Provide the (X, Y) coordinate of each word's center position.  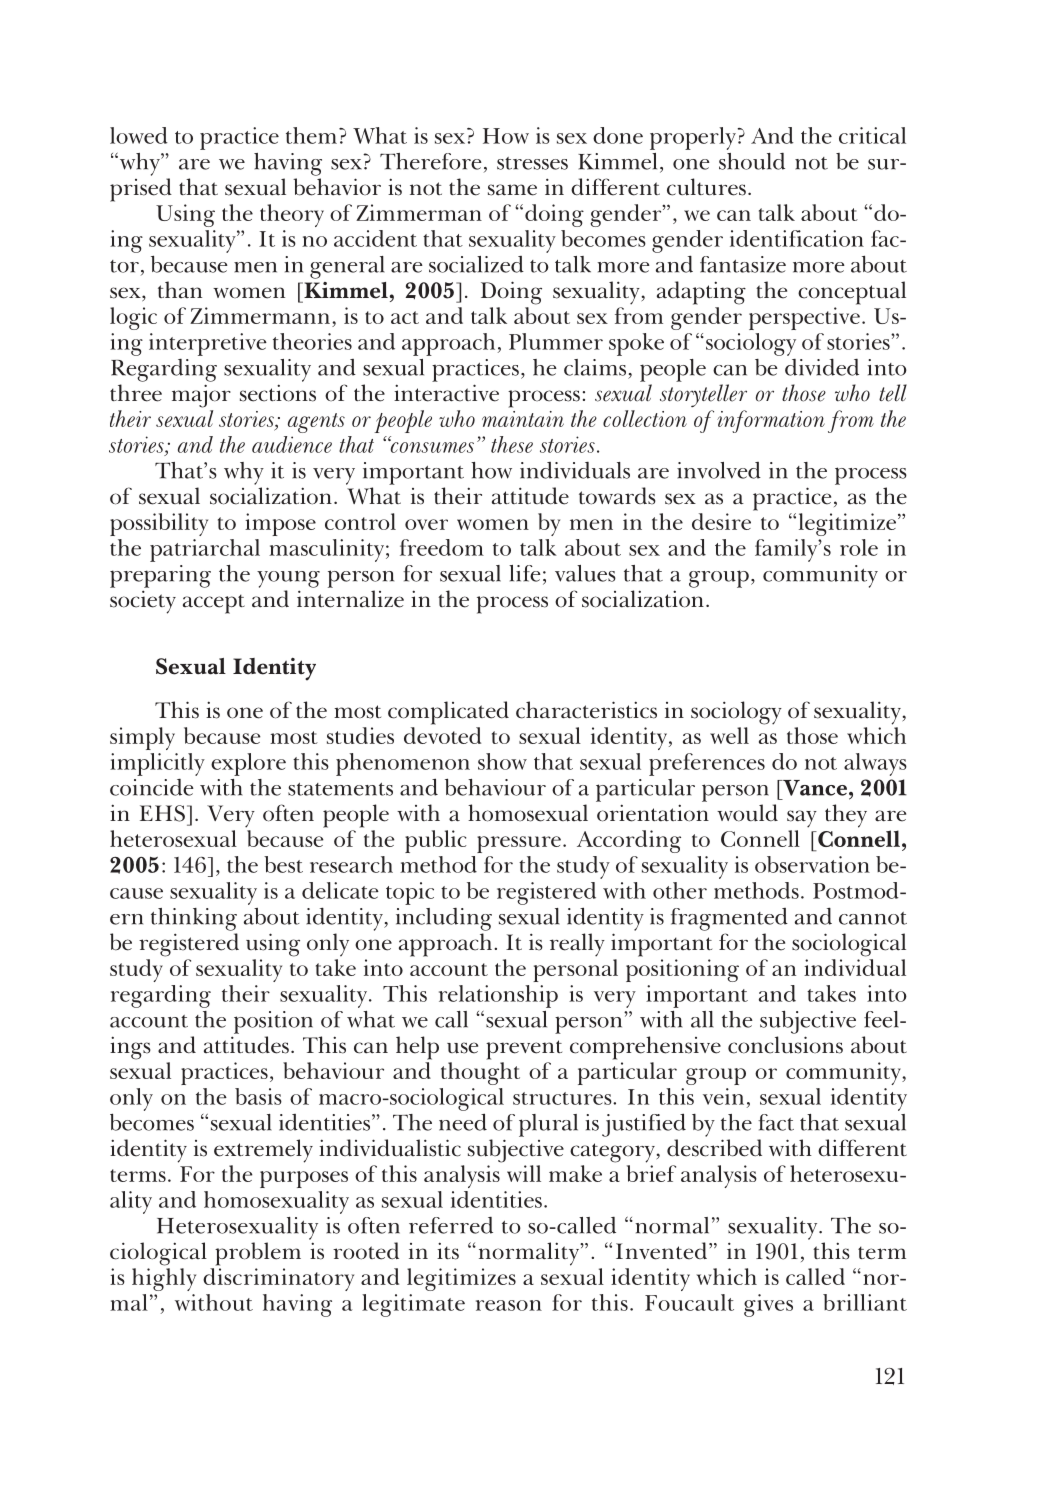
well (729, 735)
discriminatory (278, 1279)
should (752, 161)
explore (248, 764)
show (502, 761)
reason (509, 1305)
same (512, 190)
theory (292, 215)
